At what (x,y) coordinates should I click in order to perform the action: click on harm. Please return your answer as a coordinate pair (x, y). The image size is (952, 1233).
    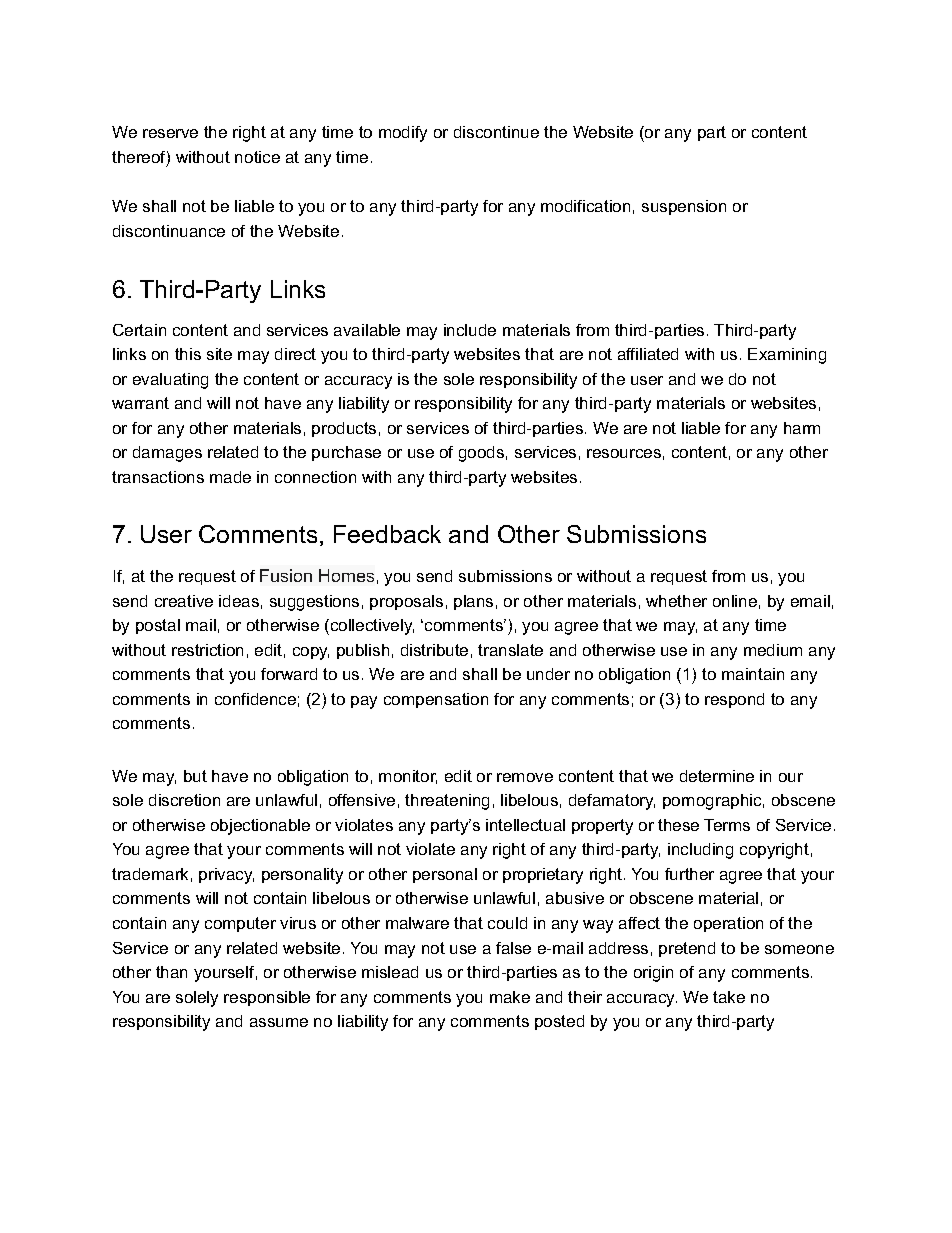
    Looking at the image, I should click on (802, 428).
